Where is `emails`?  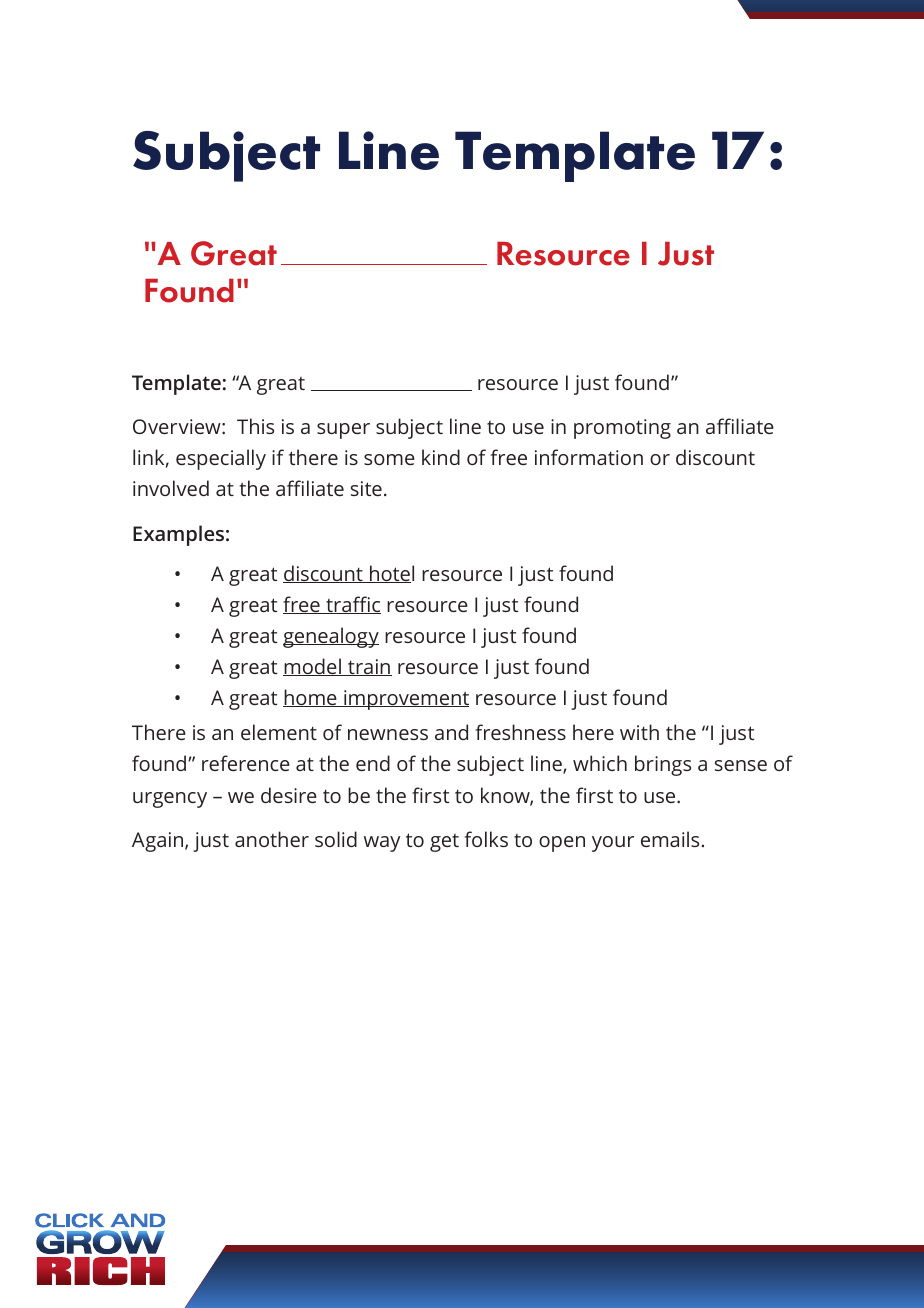
emails is located at coordinates (670, 839).
